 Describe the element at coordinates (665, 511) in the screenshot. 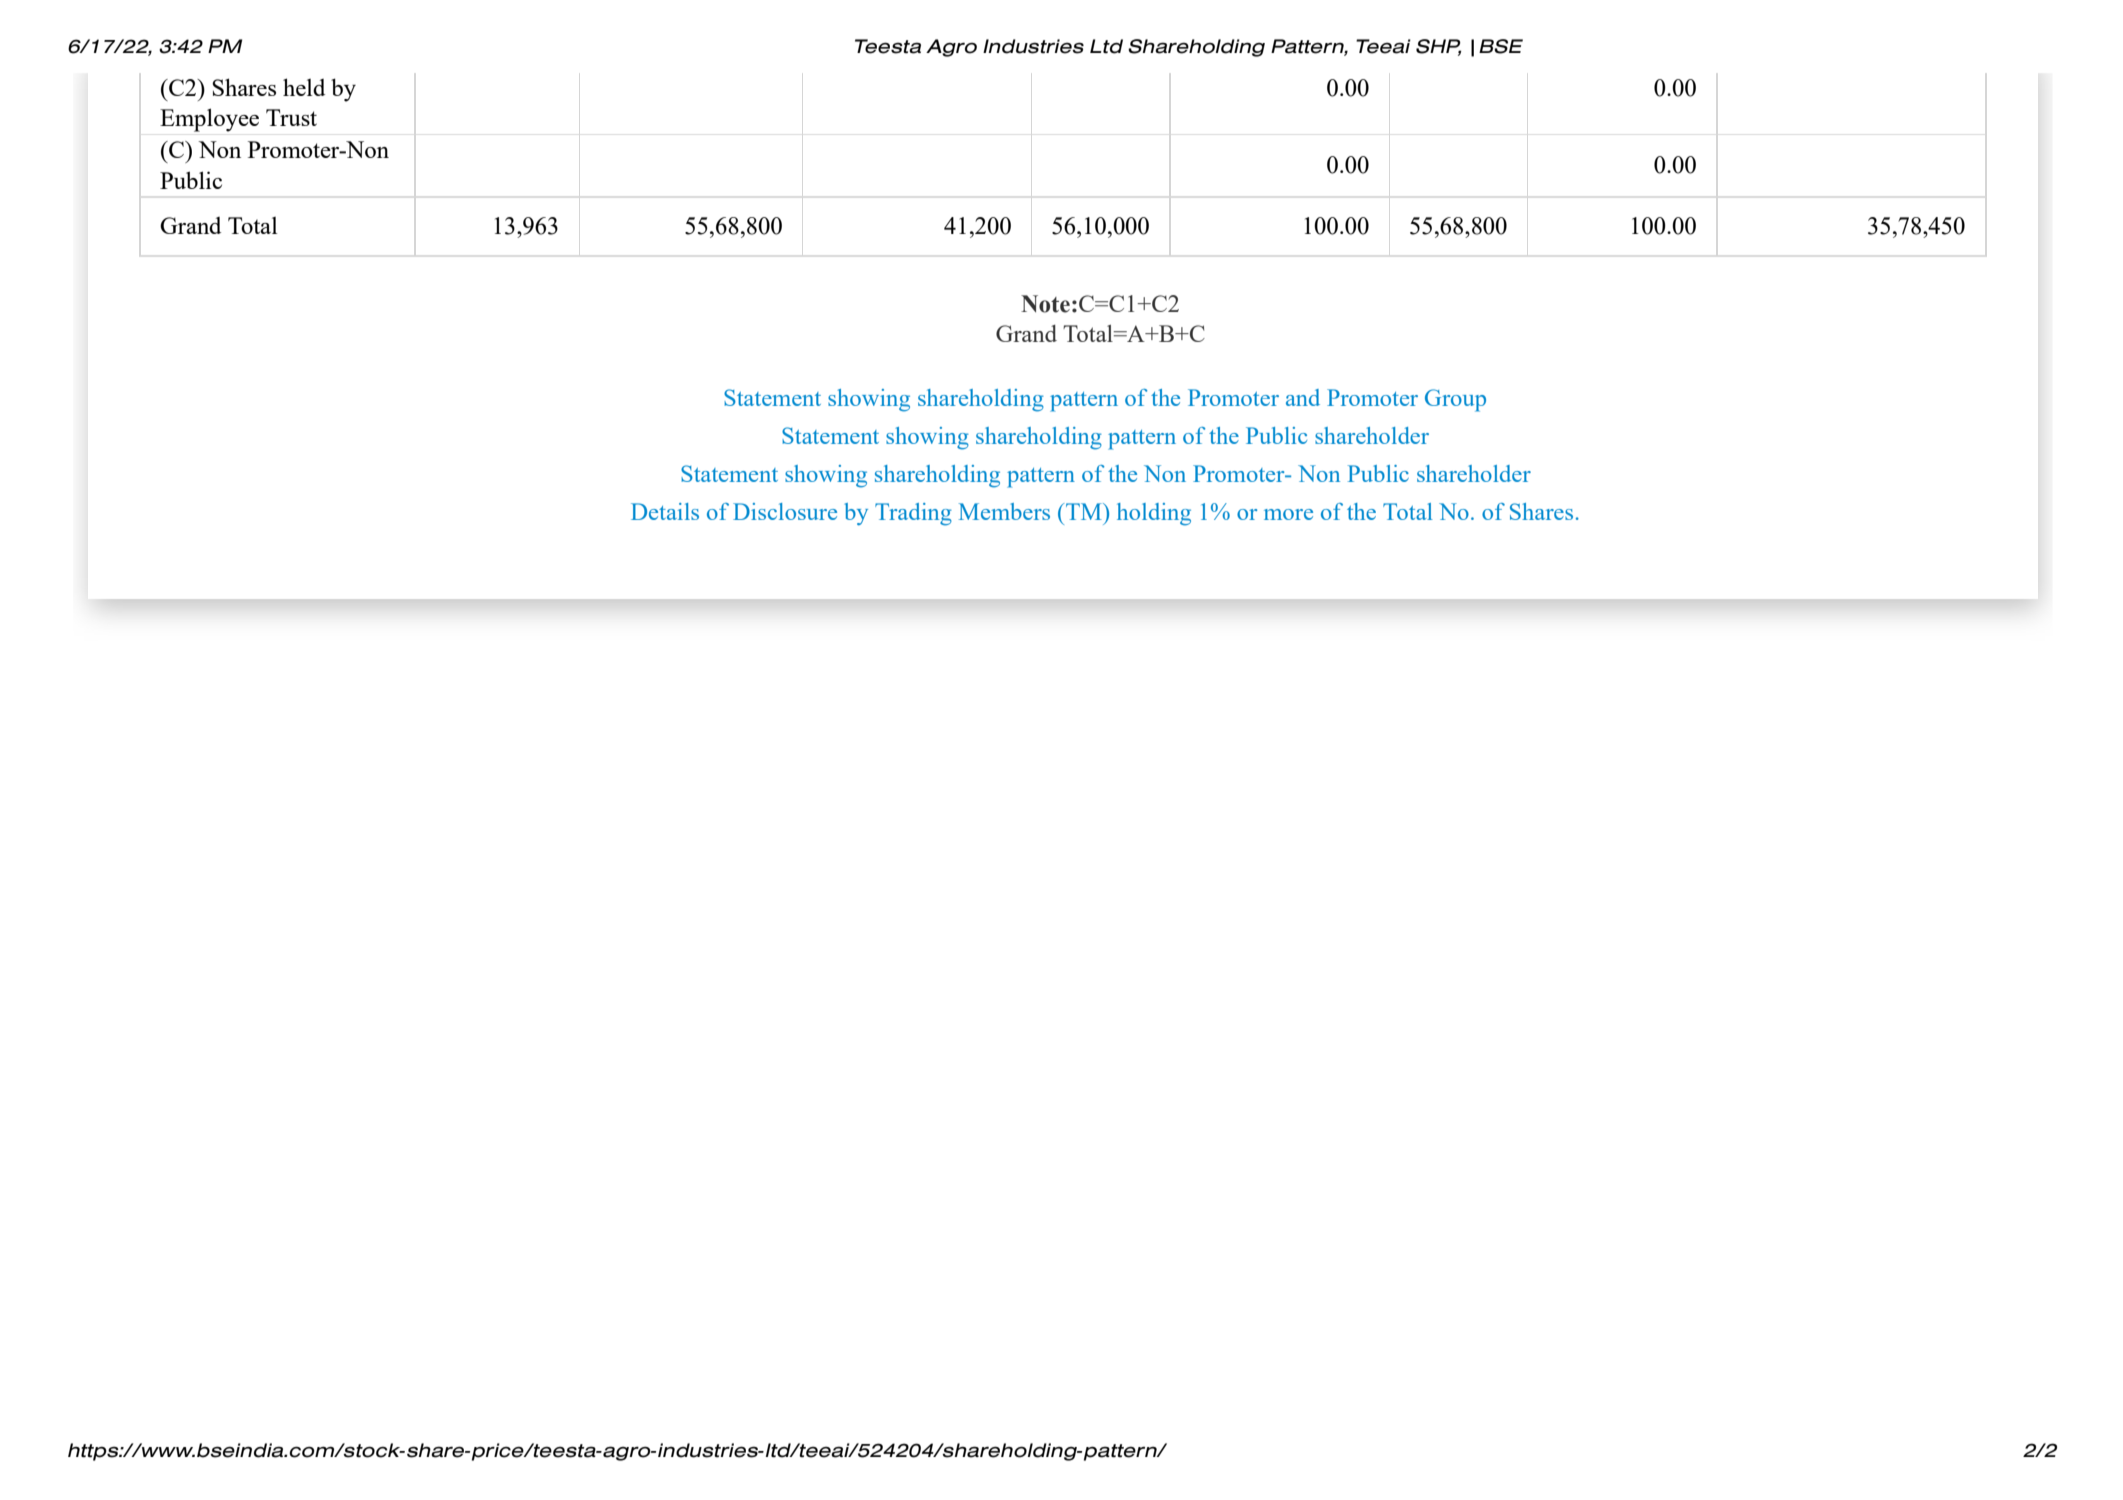

I see `Details` at that location.
